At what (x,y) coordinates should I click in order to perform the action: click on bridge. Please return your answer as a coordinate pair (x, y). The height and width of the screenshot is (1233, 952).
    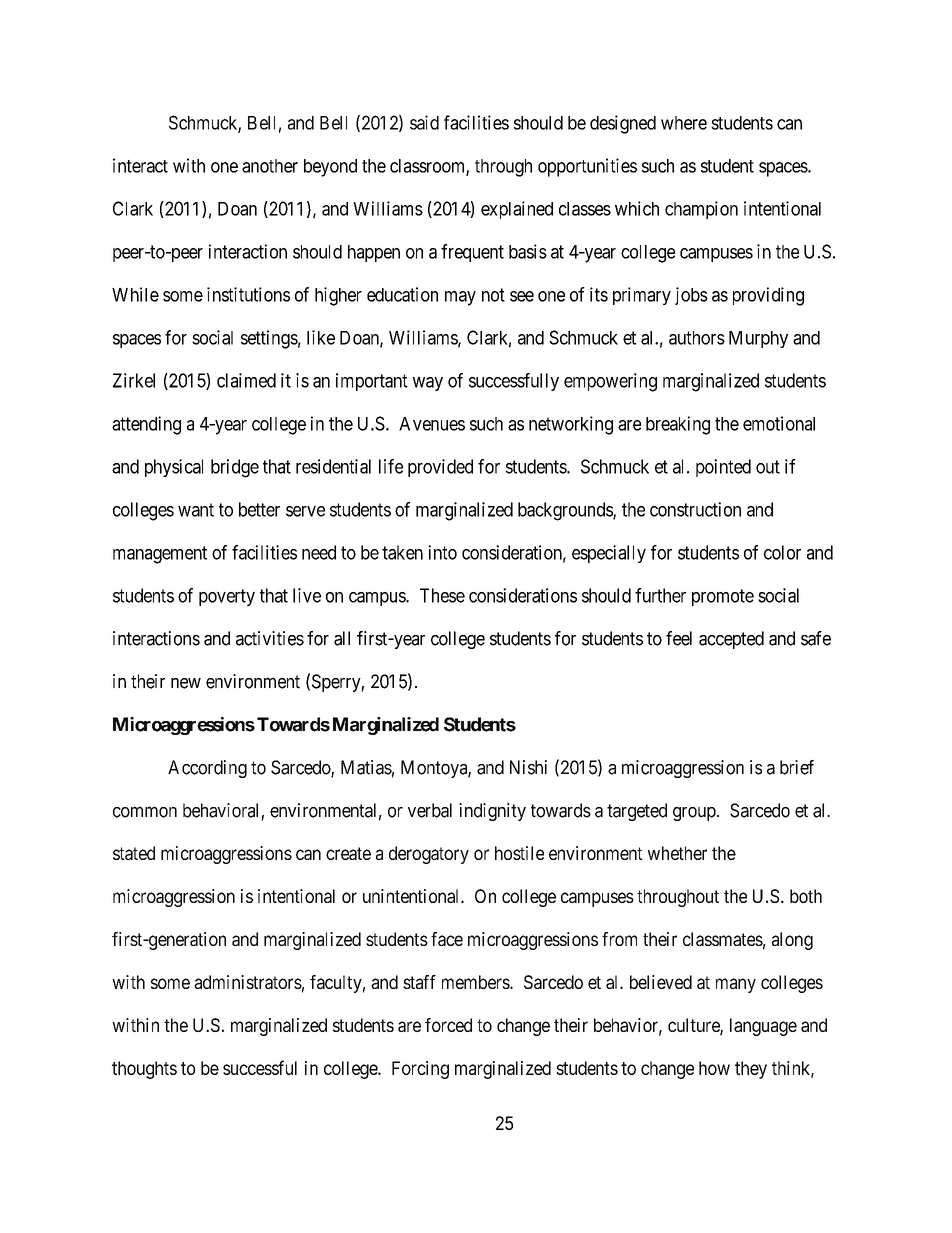
    Looking at the image, I should click on (235, 468).
